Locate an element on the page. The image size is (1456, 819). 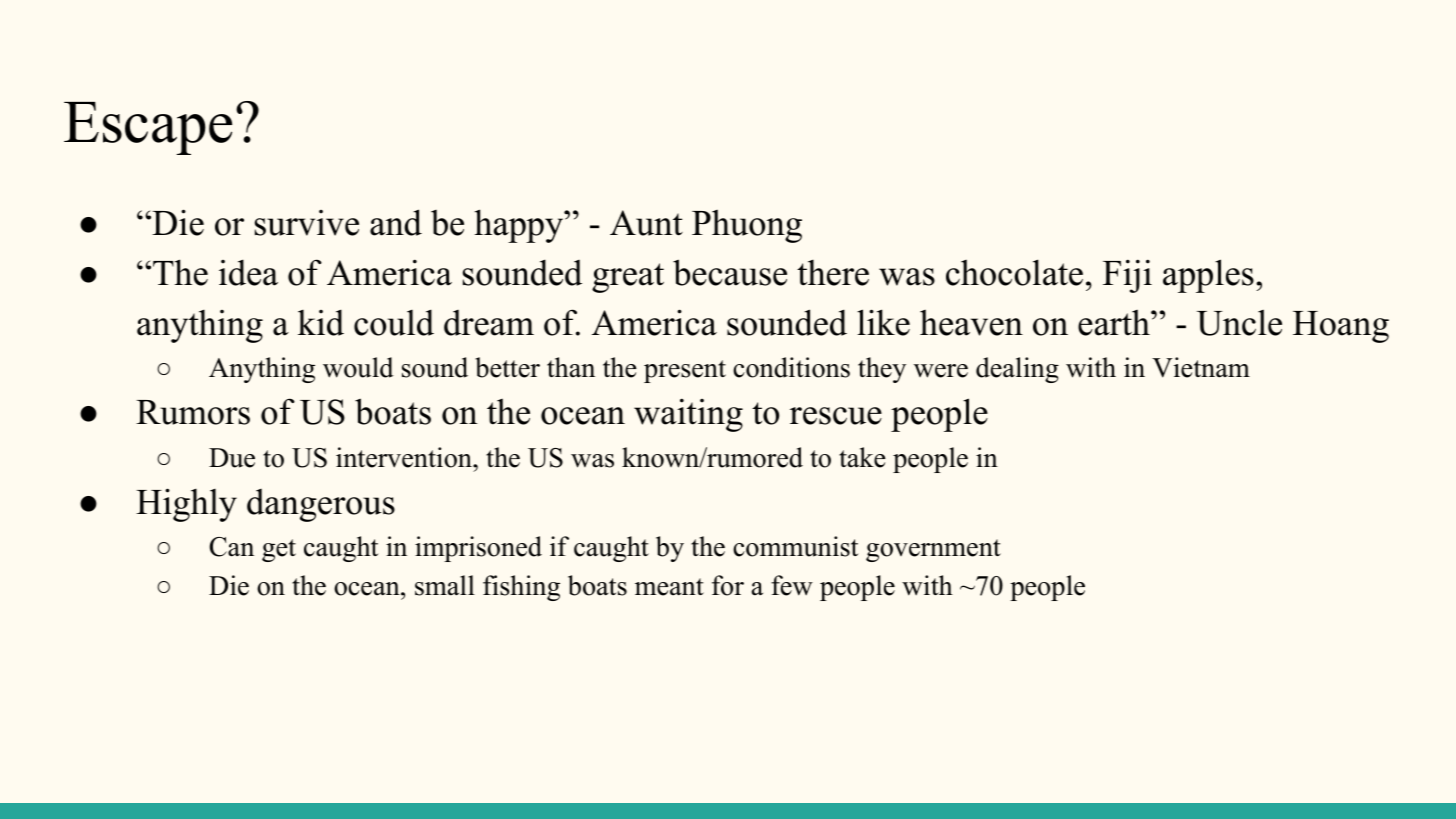
chocolate is located at coordinates (1014, 272).
